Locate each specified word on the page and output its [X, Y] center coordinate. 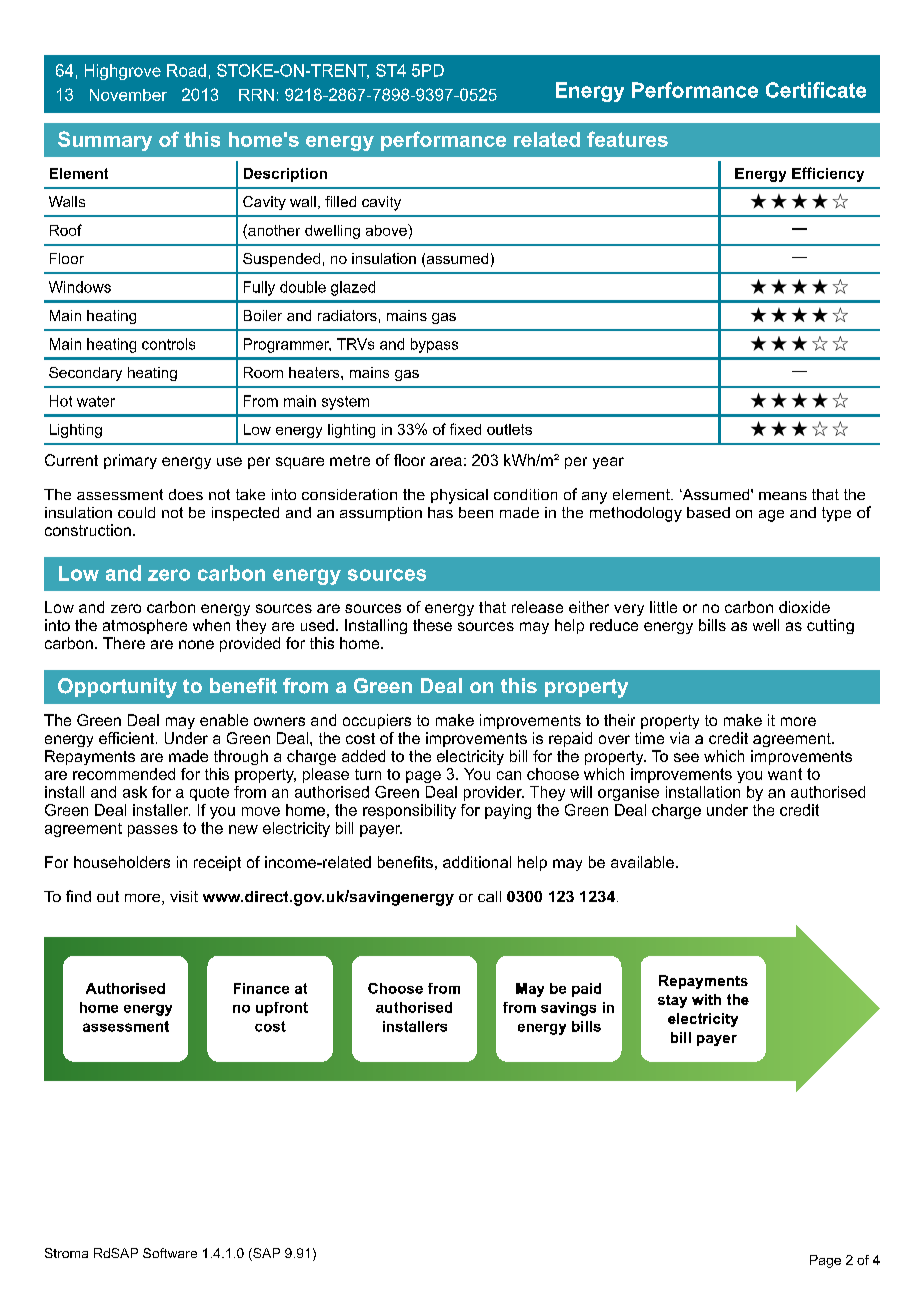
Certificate [816, 90]
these [432, 625]
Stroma [66, 1253]
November [128, 95]
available [642, 862]
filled [340, 201]
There [124, 643]
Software [170, 1253]
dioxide [804, 607]
